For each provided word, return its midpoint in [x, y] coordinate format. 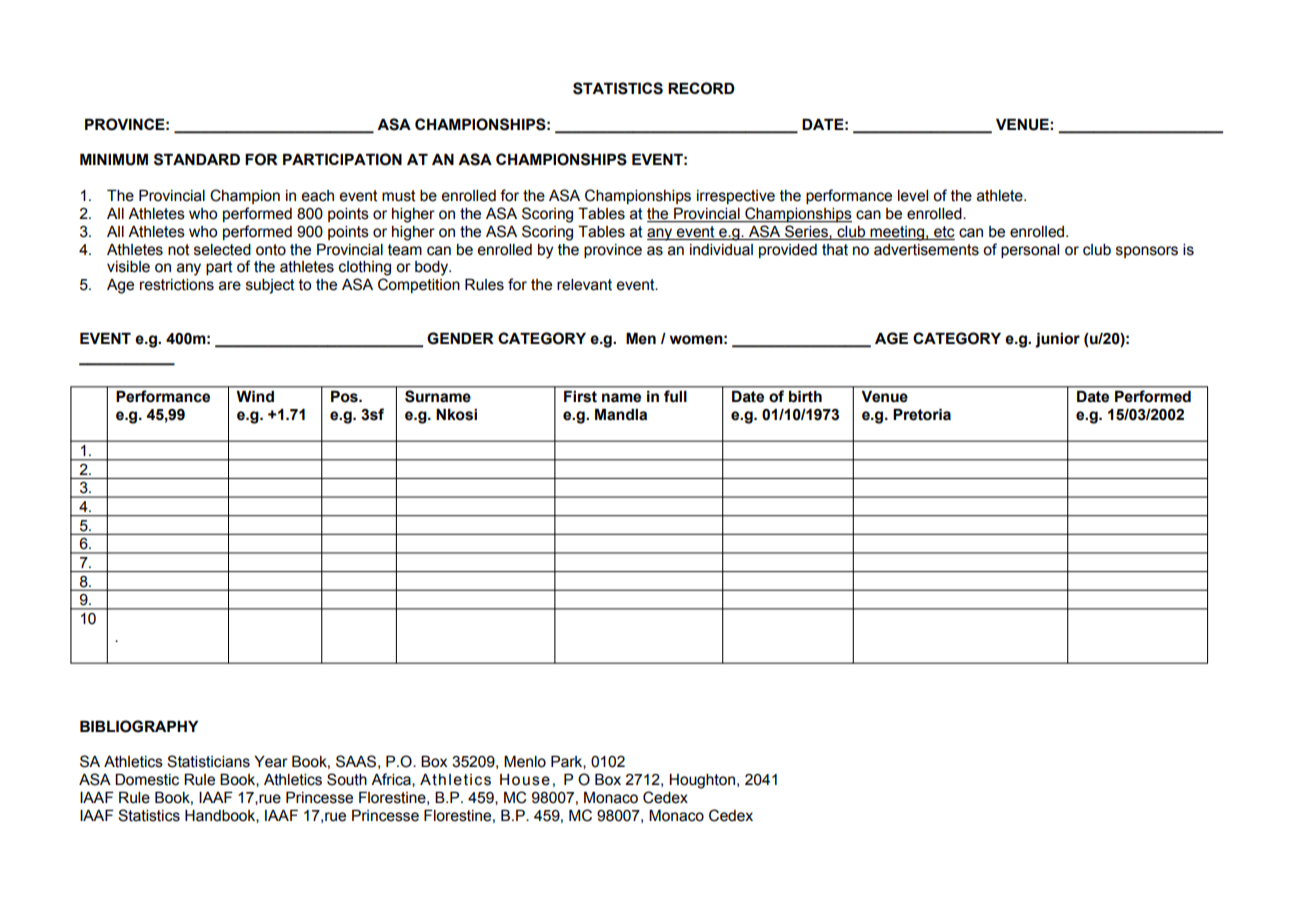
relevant [584, 285]
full [675, 396]
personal [1030, 251]
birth [805, 396]
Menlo [525, 762]
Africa [392, 780]
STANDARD [197, 159]
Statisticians [208, 761]
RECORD [701, 88]
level [913, 196]
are [230, 286]
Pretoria [922, 415]
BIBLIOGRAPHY [139, 726]
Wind [255, 396]
